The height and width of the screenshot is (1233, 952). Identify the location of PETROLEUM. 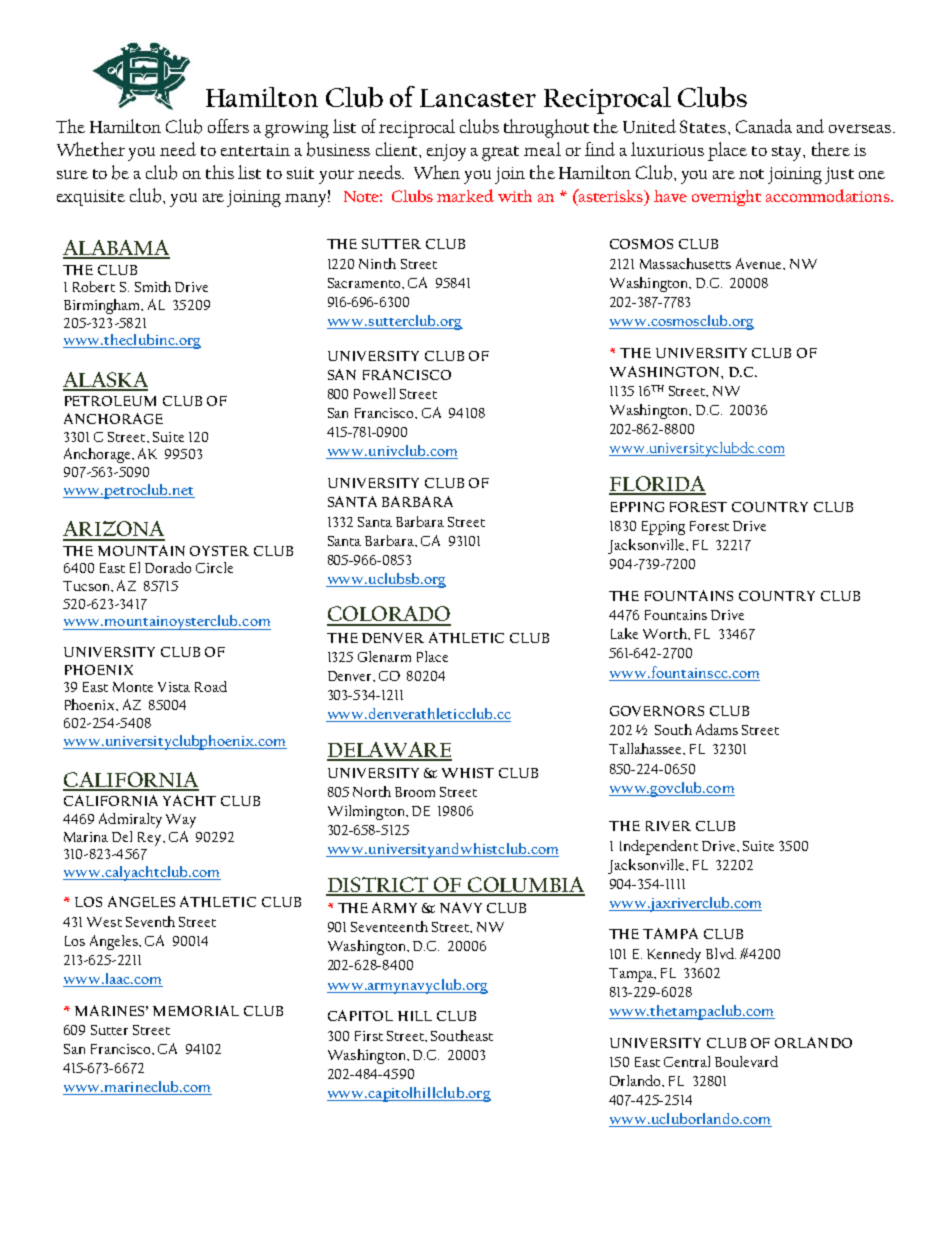
(110, 401).
